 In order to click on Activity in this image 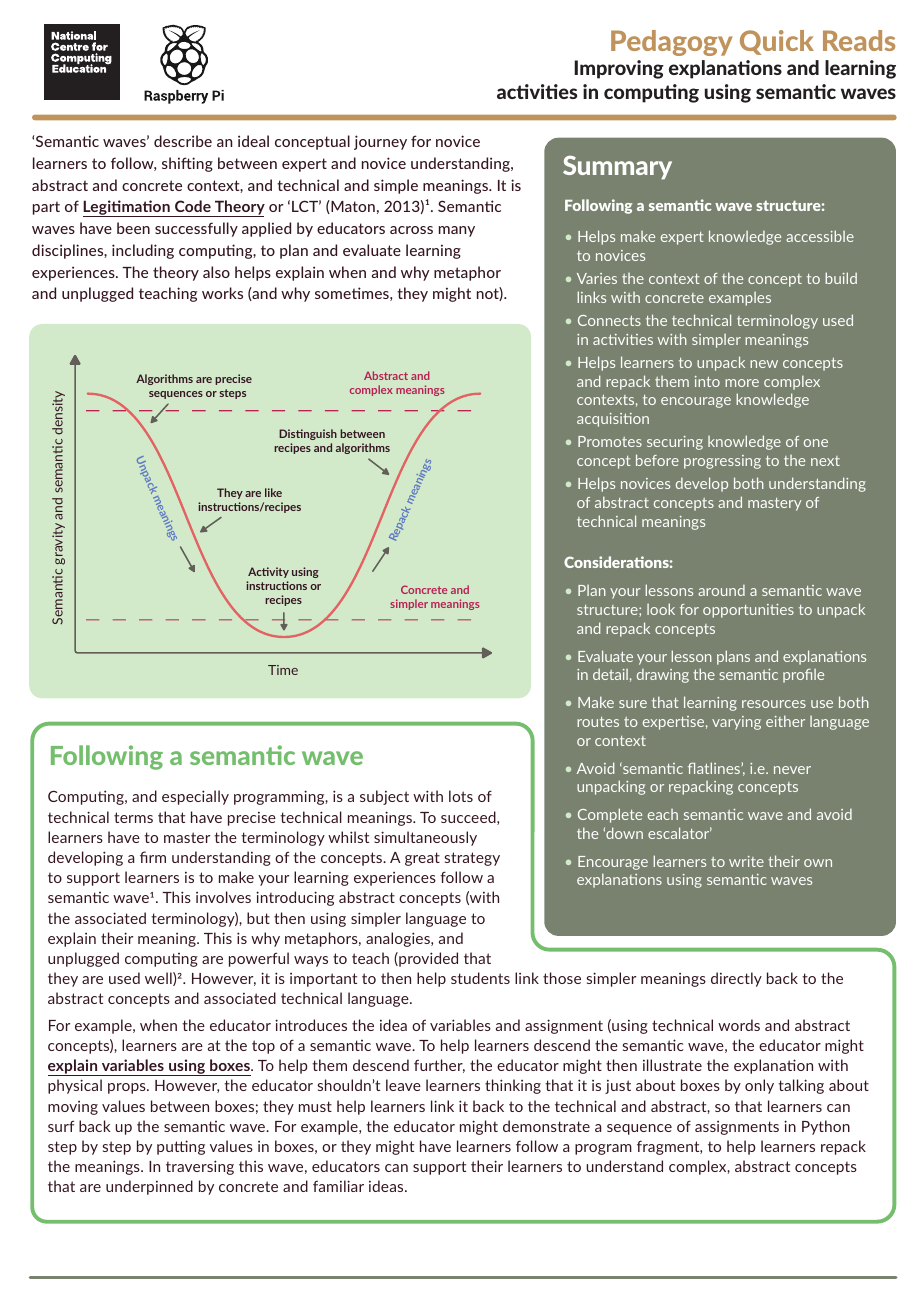, I will do `click(268, 572)`.
